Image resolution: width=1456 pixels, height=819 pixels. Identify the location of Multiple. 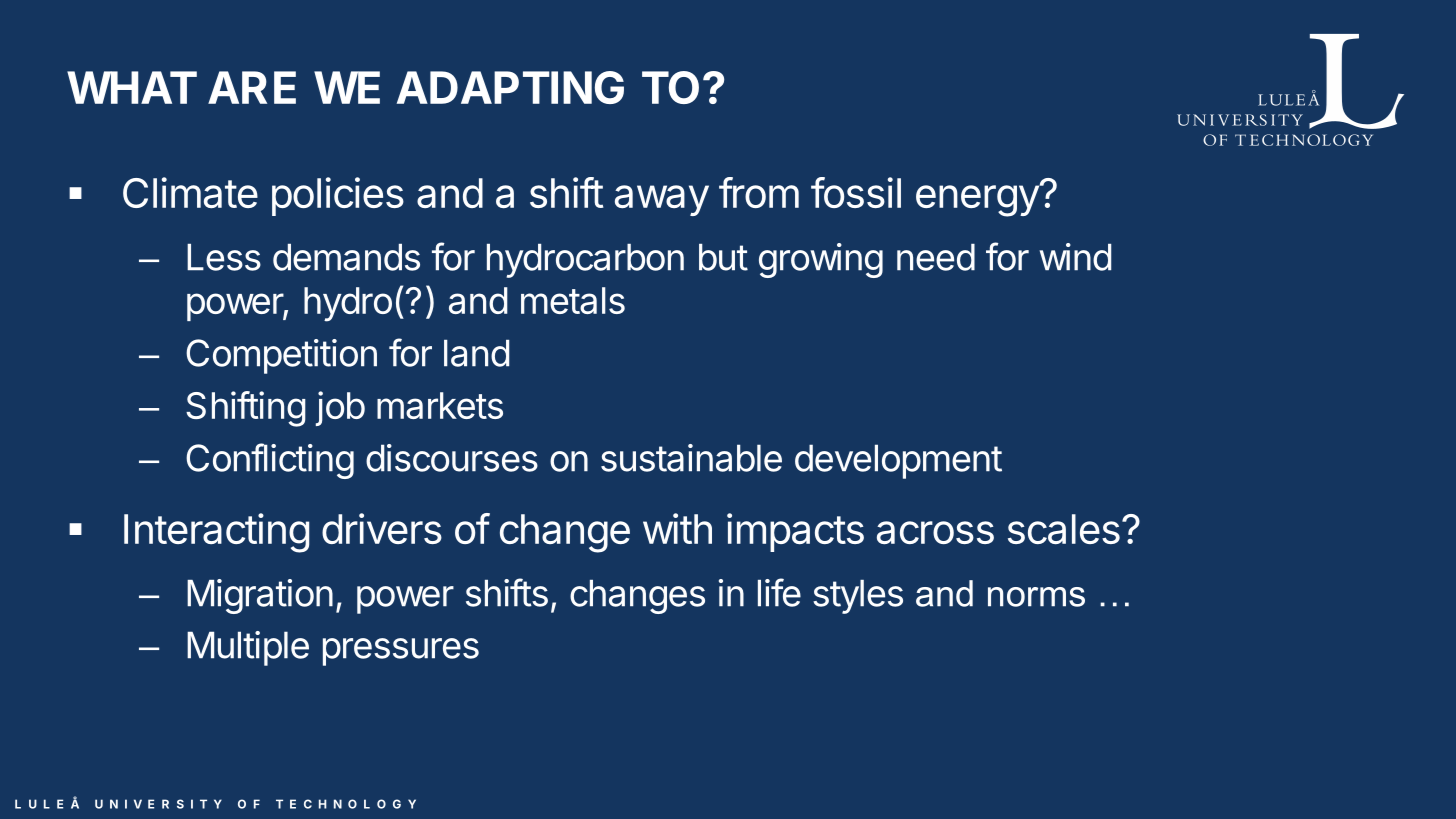
(248, 648).
